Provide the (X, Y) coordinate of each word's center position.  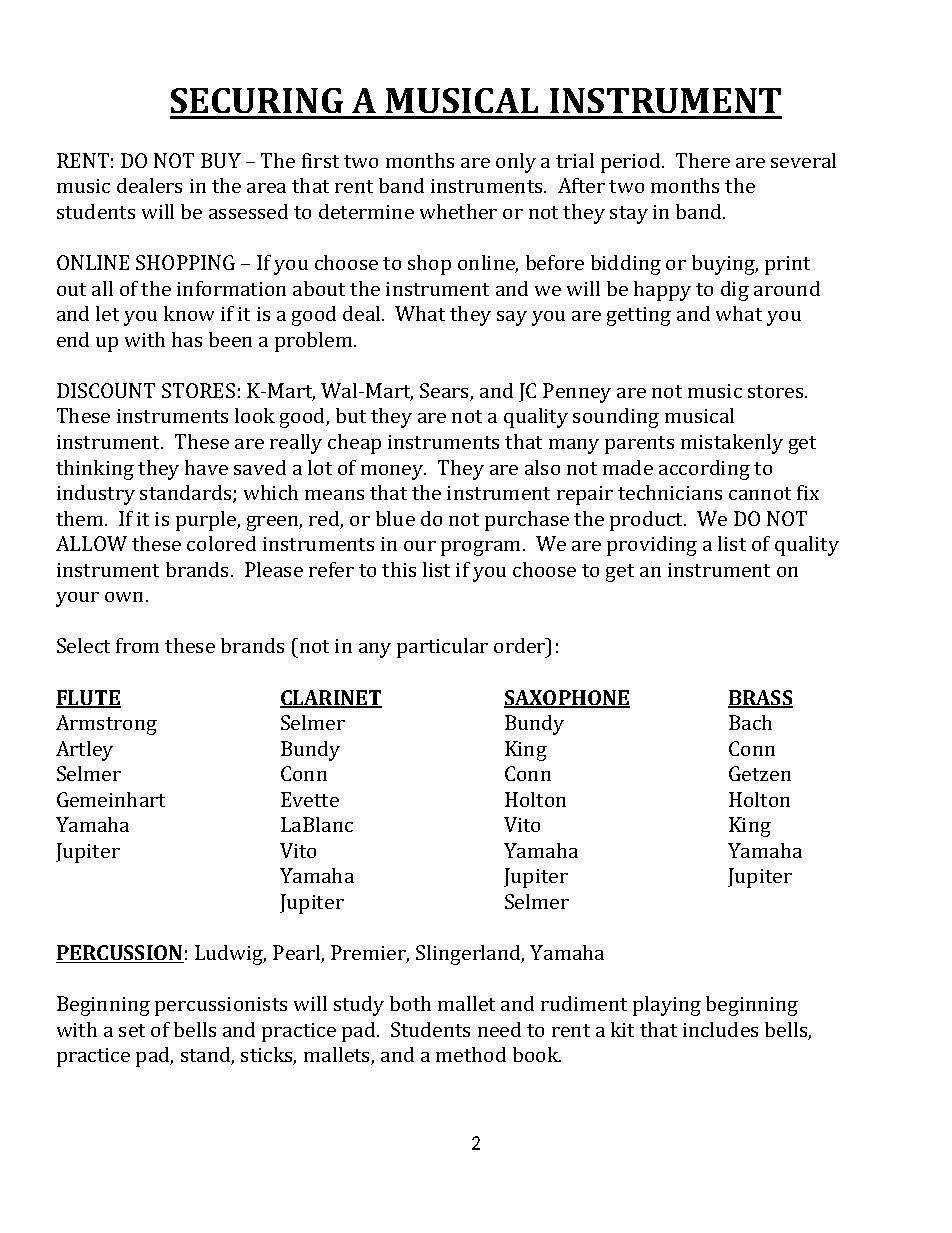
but (351, 415)
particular (442, 648)
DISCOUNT (106, 390)
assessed (248, 211)
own (126, 597)
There (703, 160)
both (410, 1003)
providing (652, 546)
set (132, 1030)
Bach (750, 722)
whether (458, 211)
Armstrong (106, 725)
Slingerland (470, 955)
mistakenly (732, 444)
